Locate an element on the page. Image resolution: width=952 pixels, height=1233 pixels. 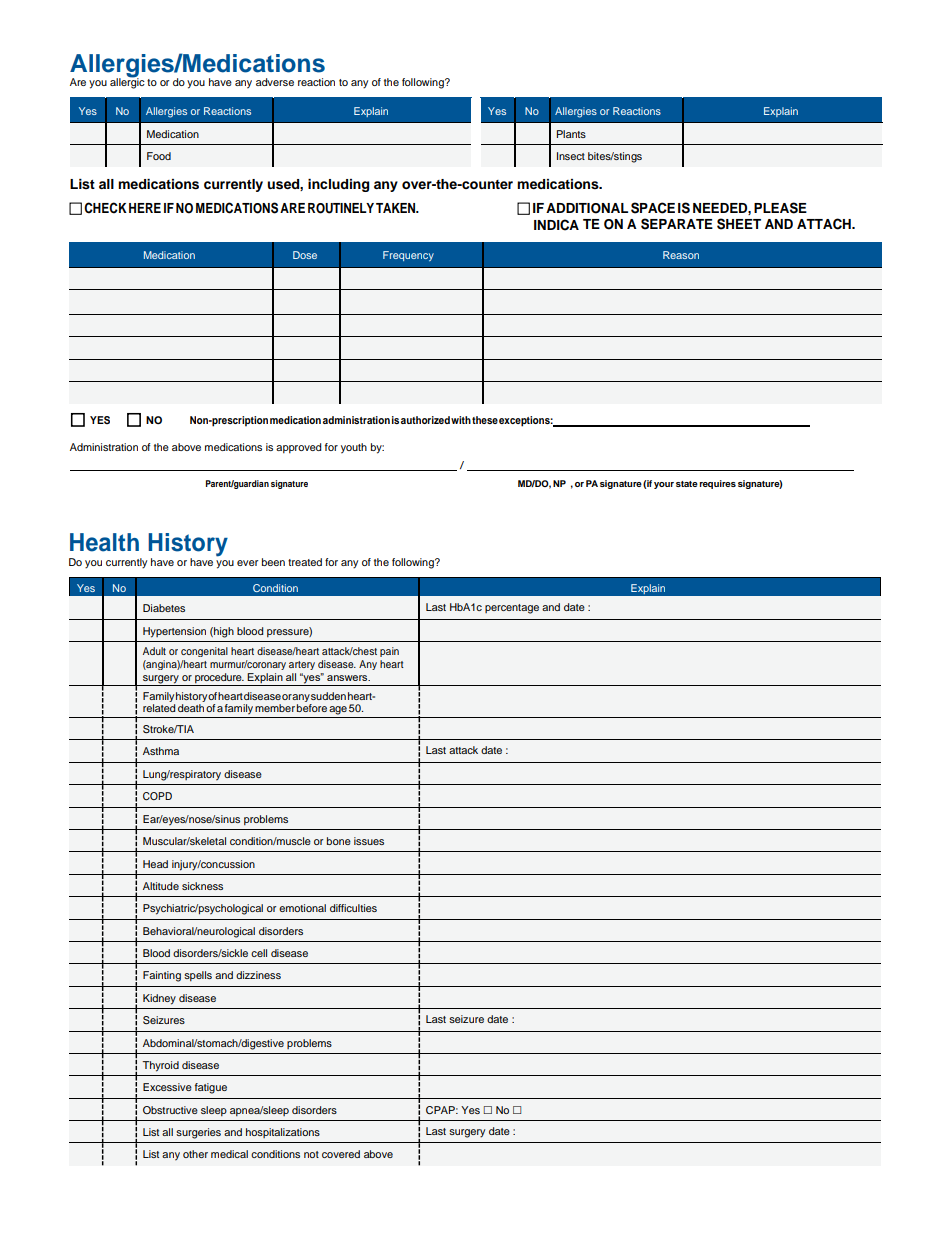
approved is located at coordinates (298, 448).
